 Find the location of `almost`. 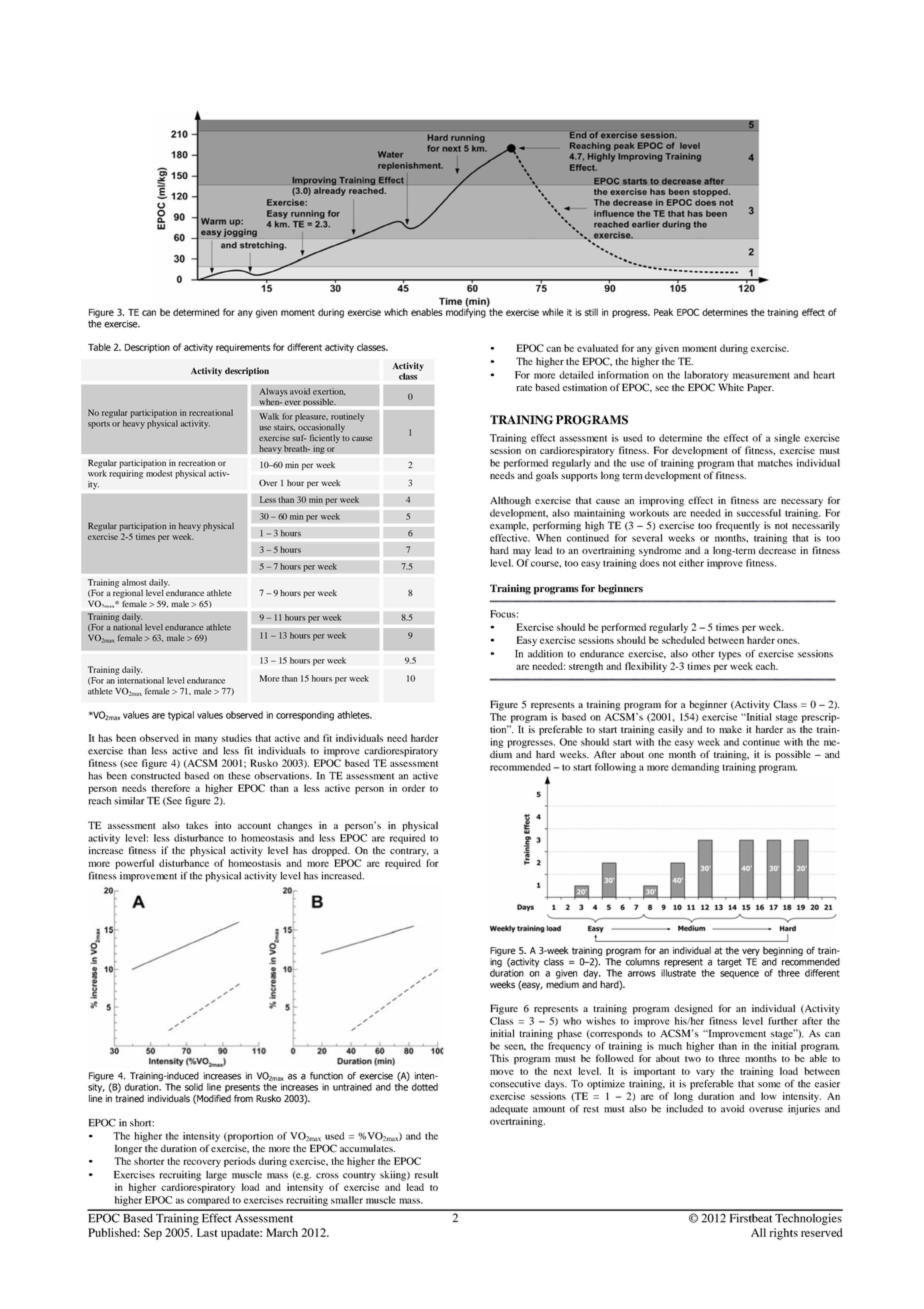

almost is located at coordinates (134, 582).
